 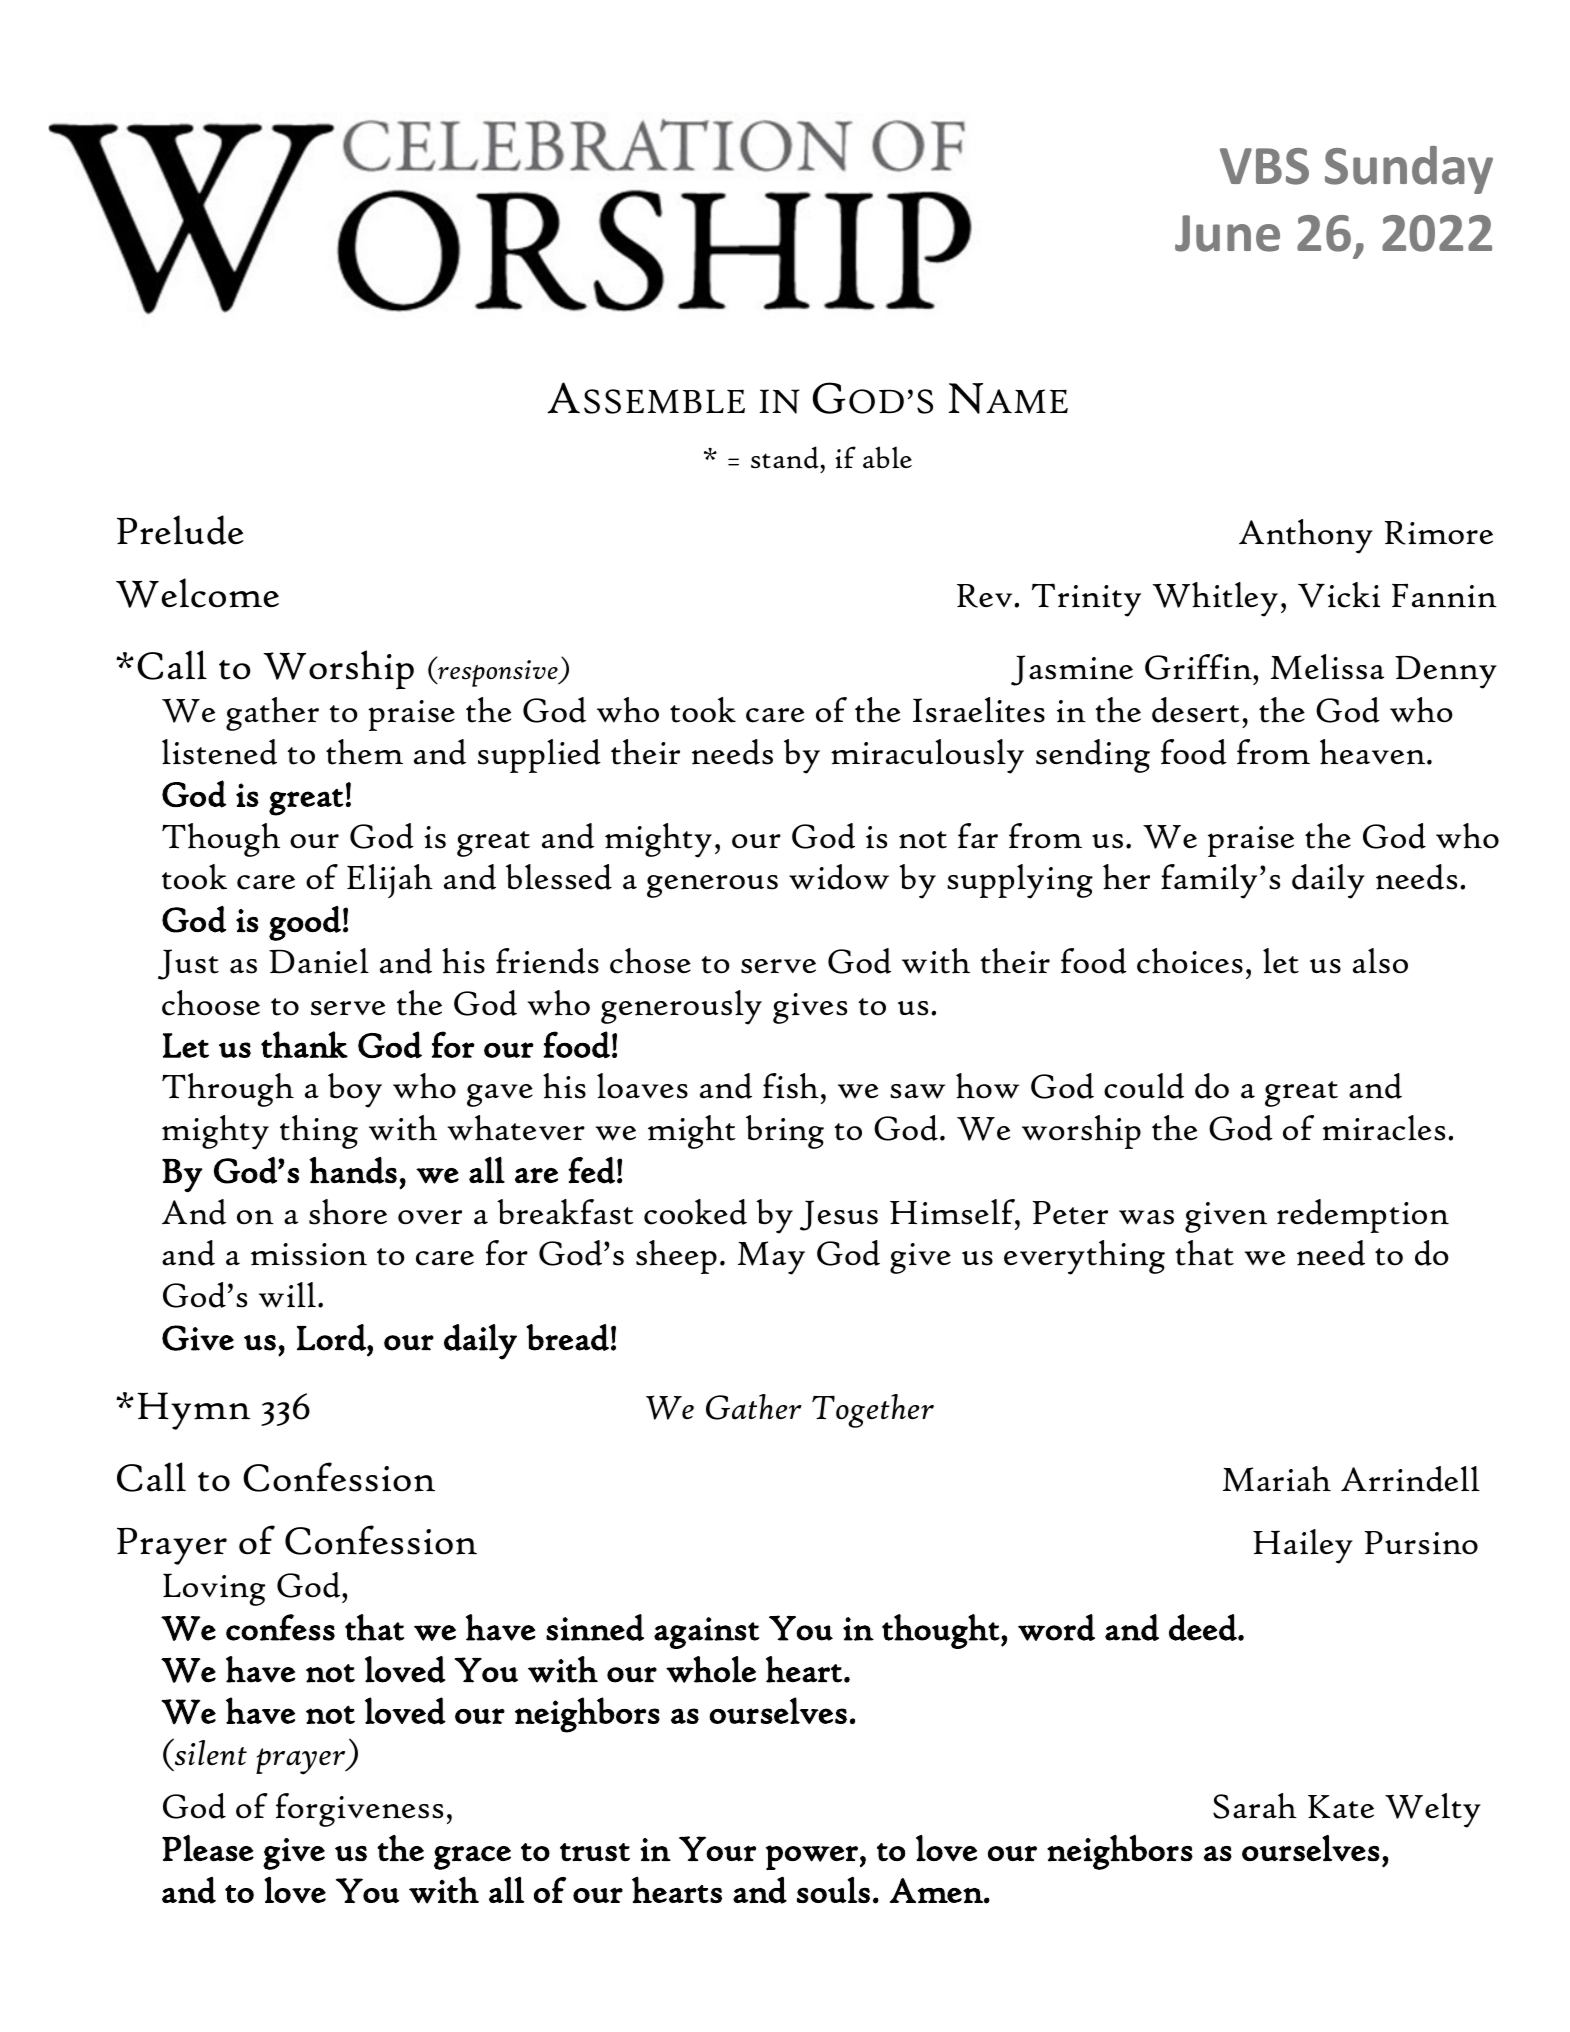 I want to click on Please, so click(x=208, y=1848).
